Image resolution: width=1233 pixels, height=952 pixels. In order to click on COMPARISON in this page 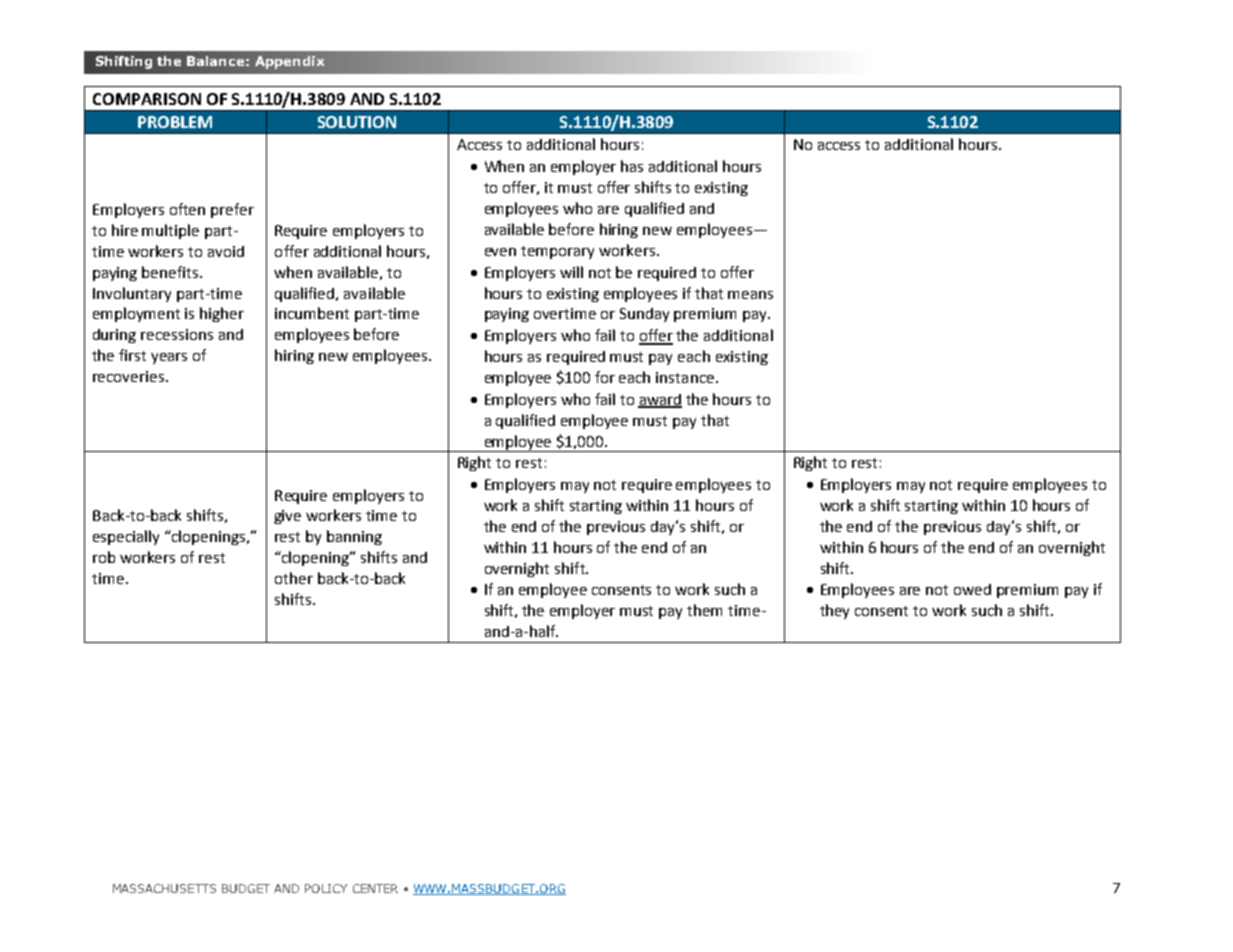, I will do `click(147, 99)`.
